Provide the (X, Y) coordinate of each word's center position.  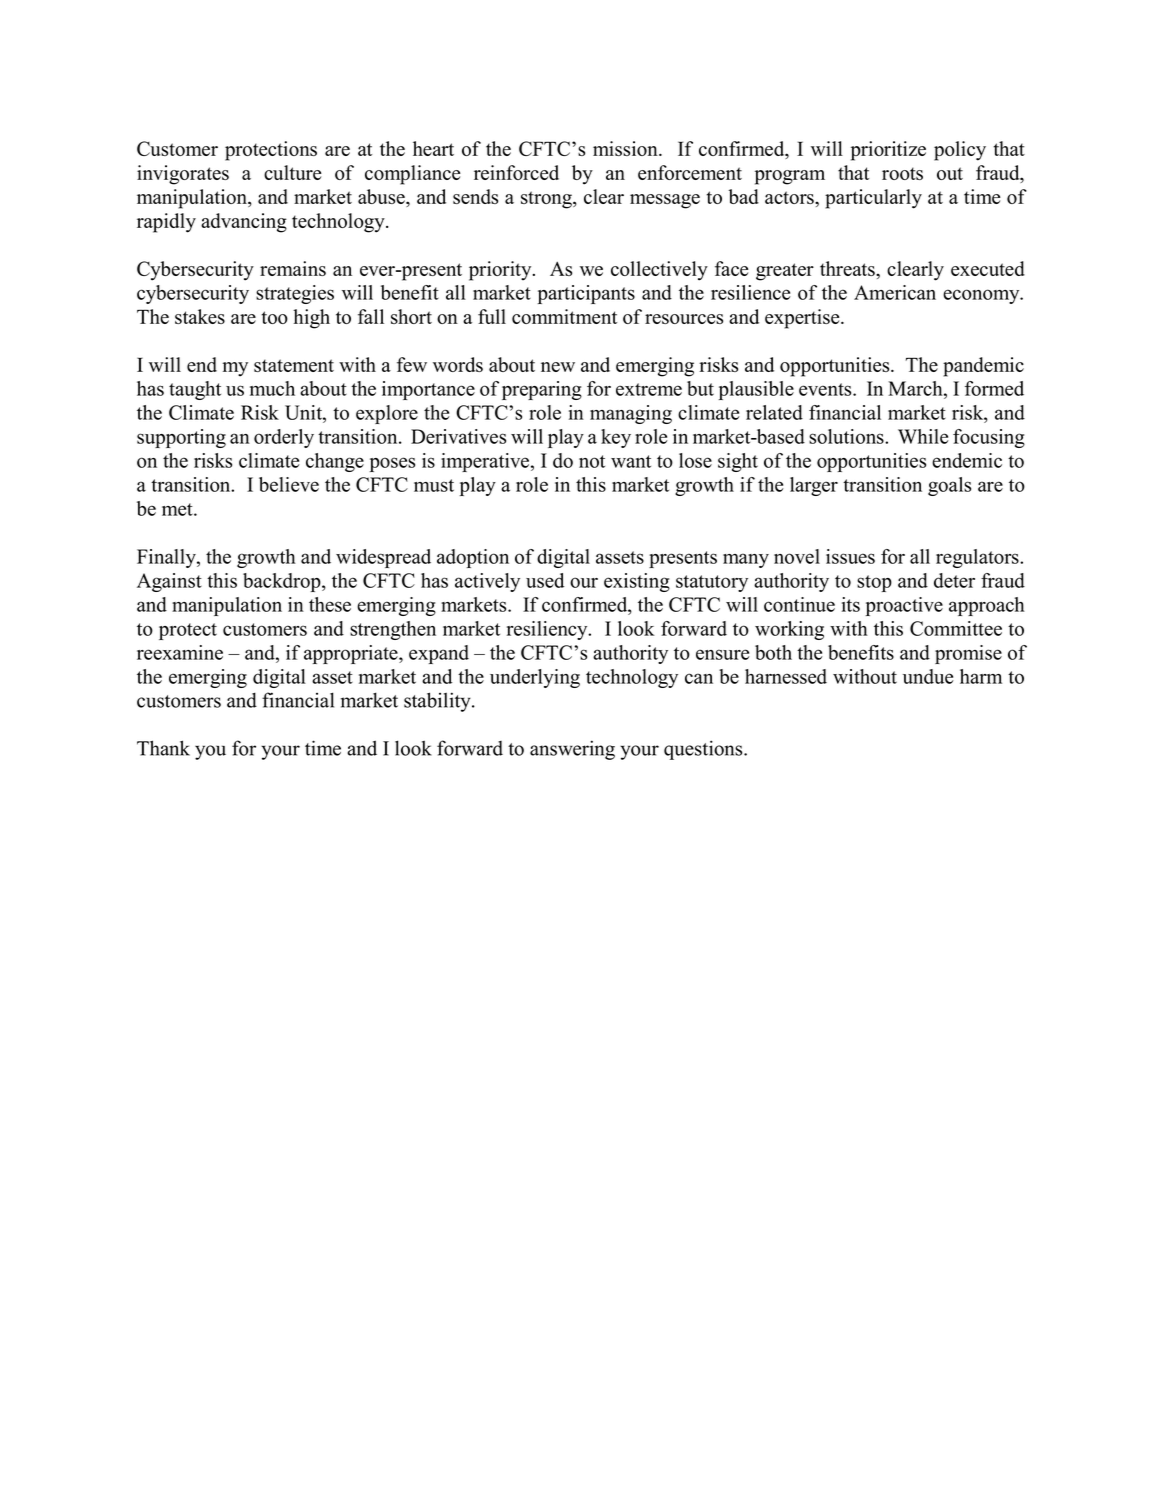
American (895, 292)
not (592, 461)
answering (572, 750)
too (274, 317)
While (923, 436)
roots (902, 173)
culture (292, 172)
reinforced (516, 172)
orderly (284, 438)
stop (874, 583)
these (330, 604)
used (545, 580)
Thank (163, 748)
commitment (564, 316)
